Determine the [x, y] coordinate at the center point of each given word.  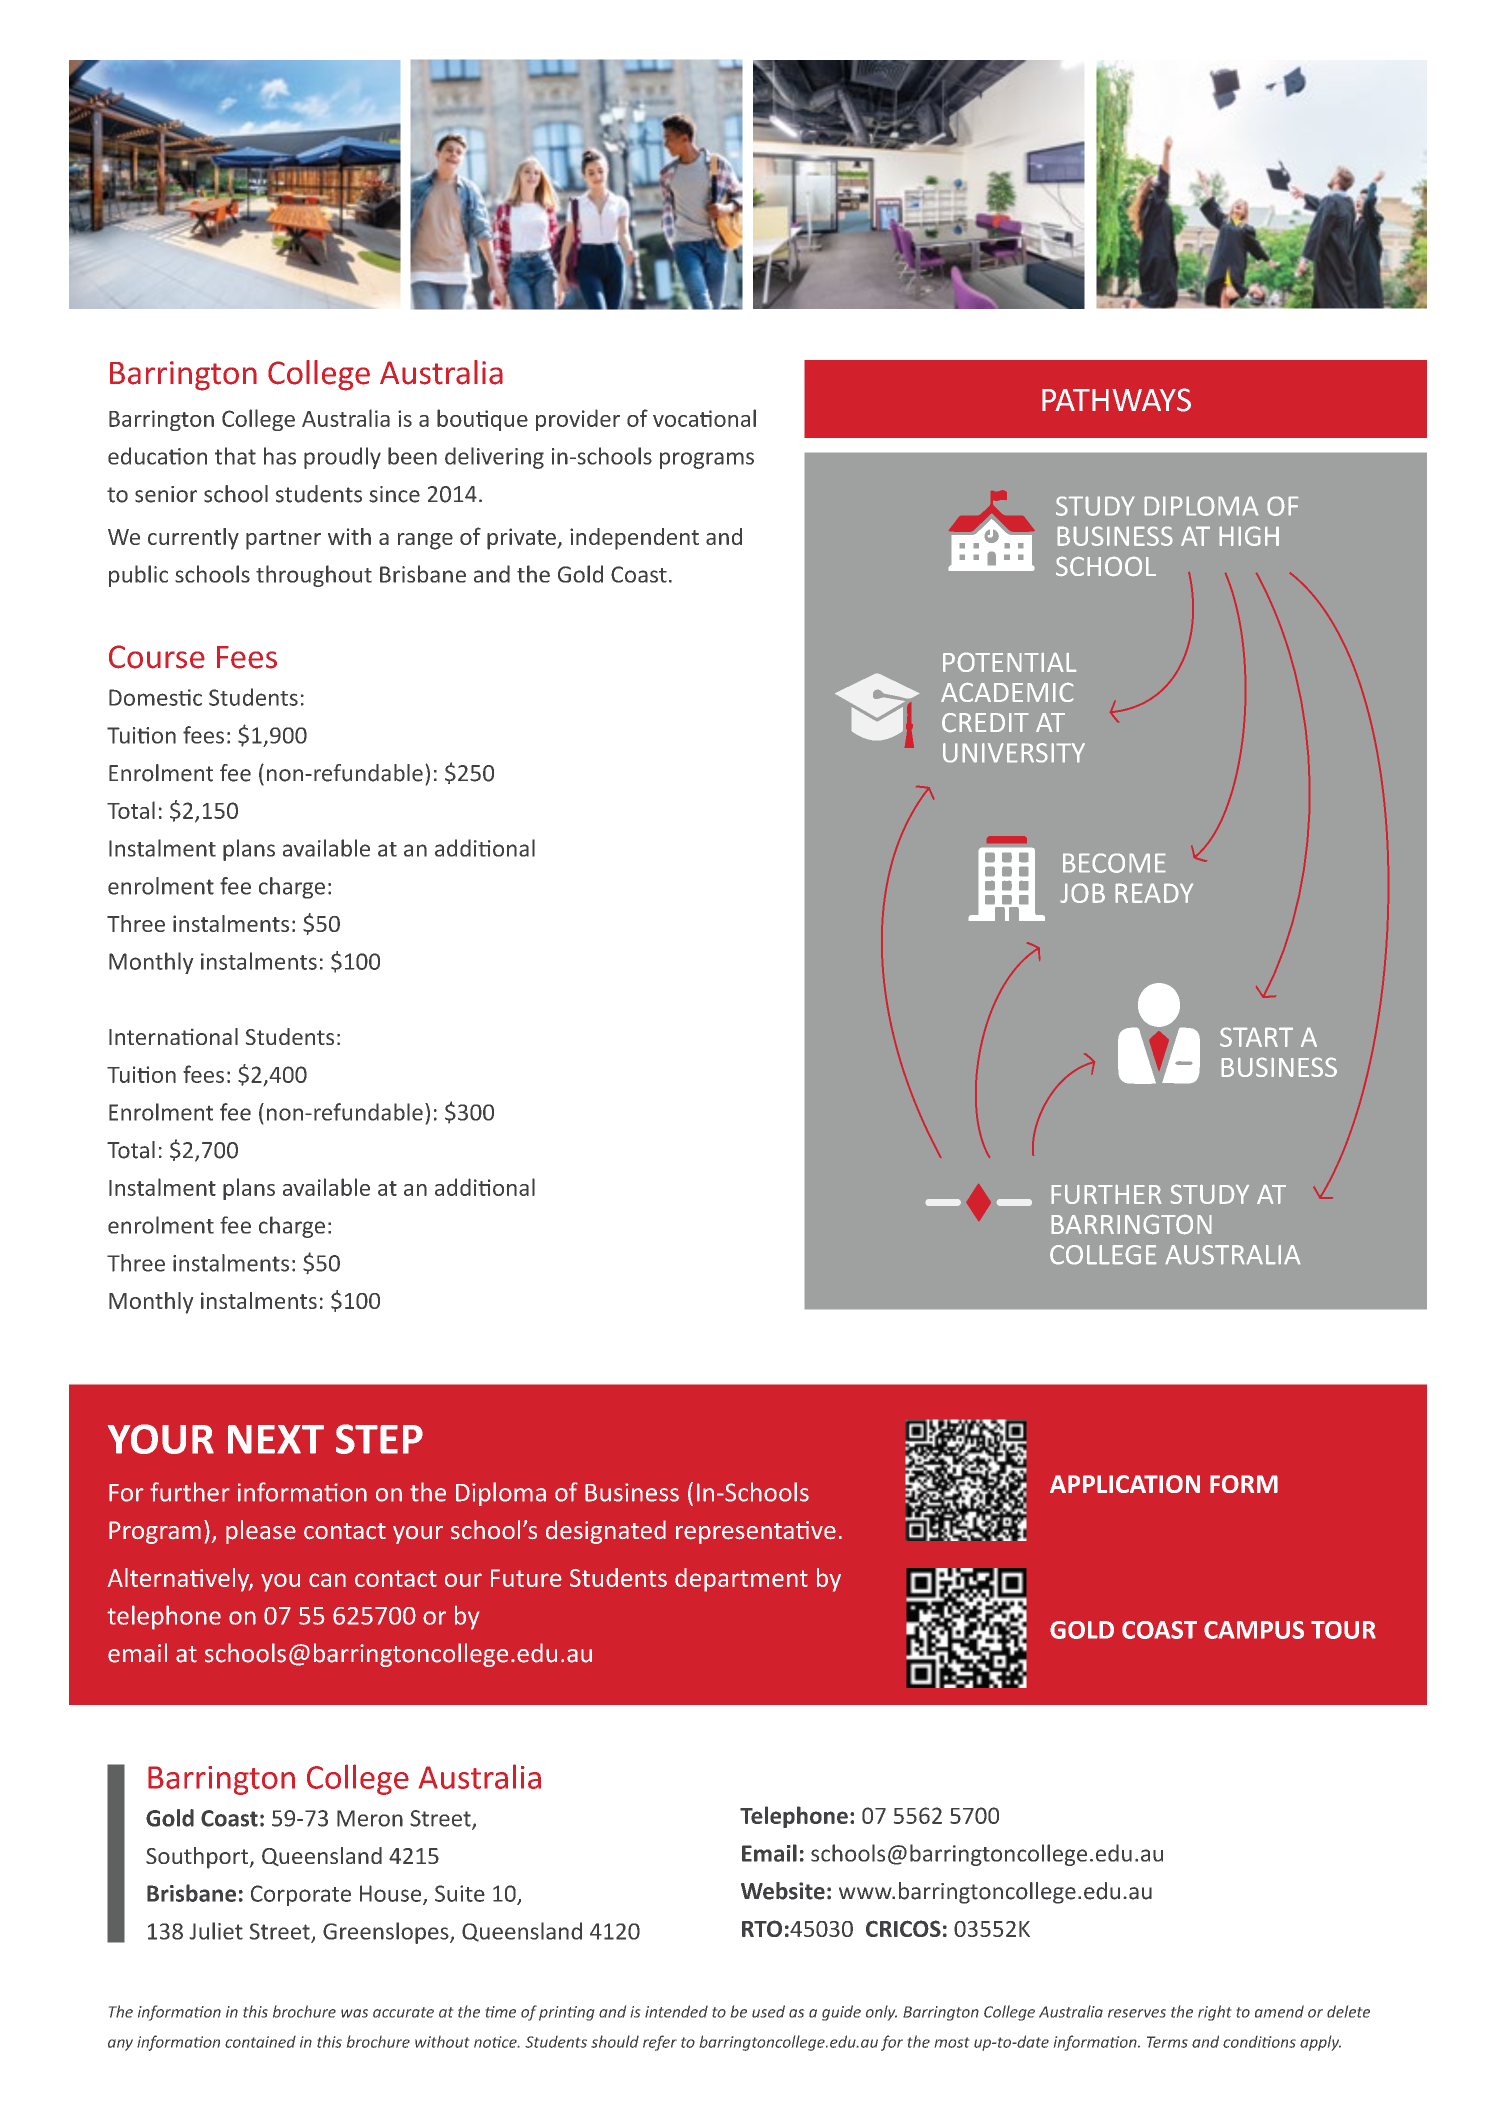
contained [260, 2042]
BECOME [1114, 863]
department [741, 1580]
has [280, 456]
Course [157, 657]
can [327, 1580]
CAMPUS [1254, 1630]
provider [578, 420]
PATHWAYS [1116, 400]
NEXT [276, 1439]
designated [606, 1532]
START [1256, 1037]
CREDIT [985, 722]
